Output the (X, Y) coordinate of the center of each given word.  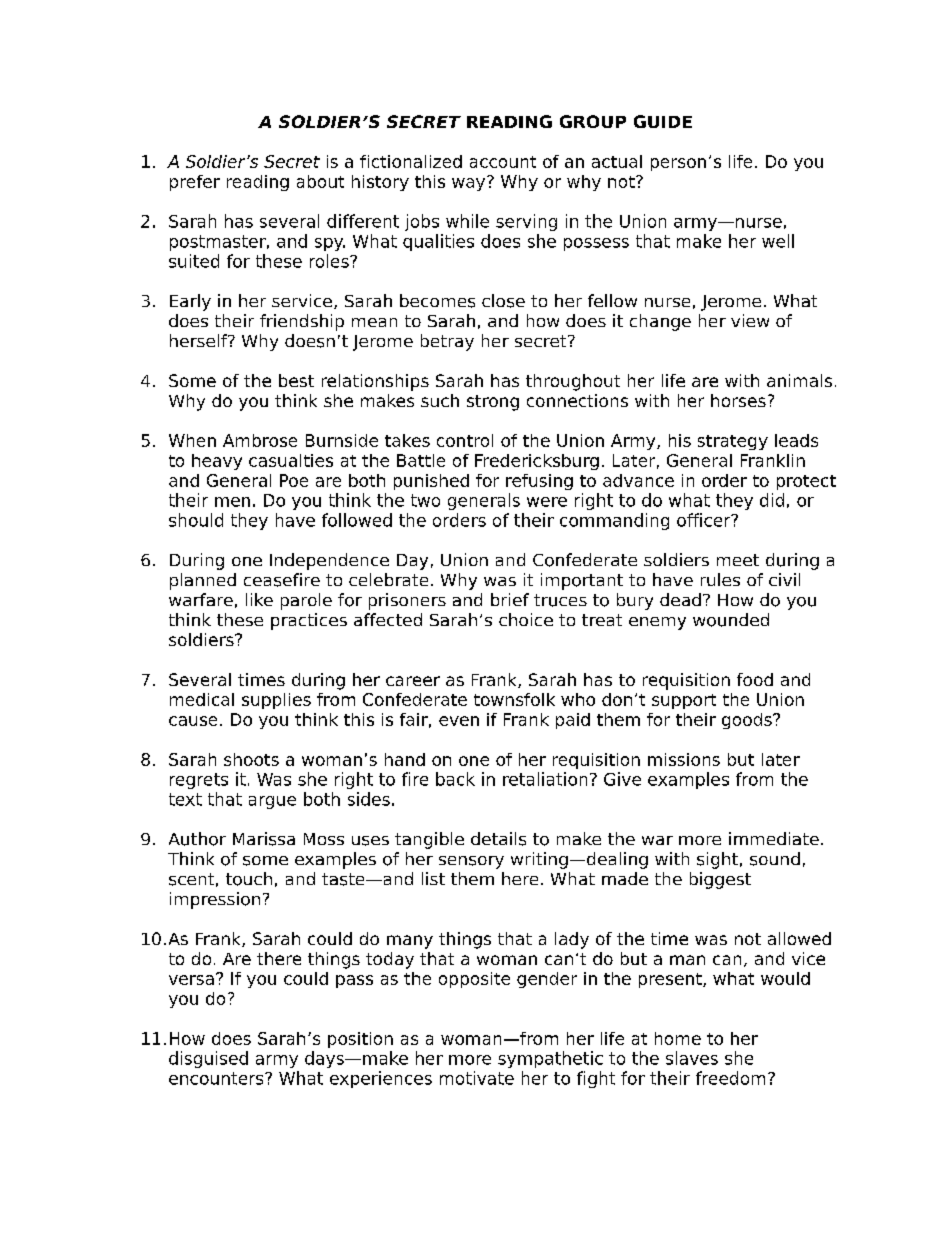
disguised (208, 1059)
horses (738, 400)
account (503, 162)
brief (510, 599)
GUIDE (663, 121)
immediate (774, 838)
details (498, 839)
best (296, 380)
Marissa (264, 839)
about (320, 181)
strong (493, 403)
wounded (731, 620)
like (259, 599)
